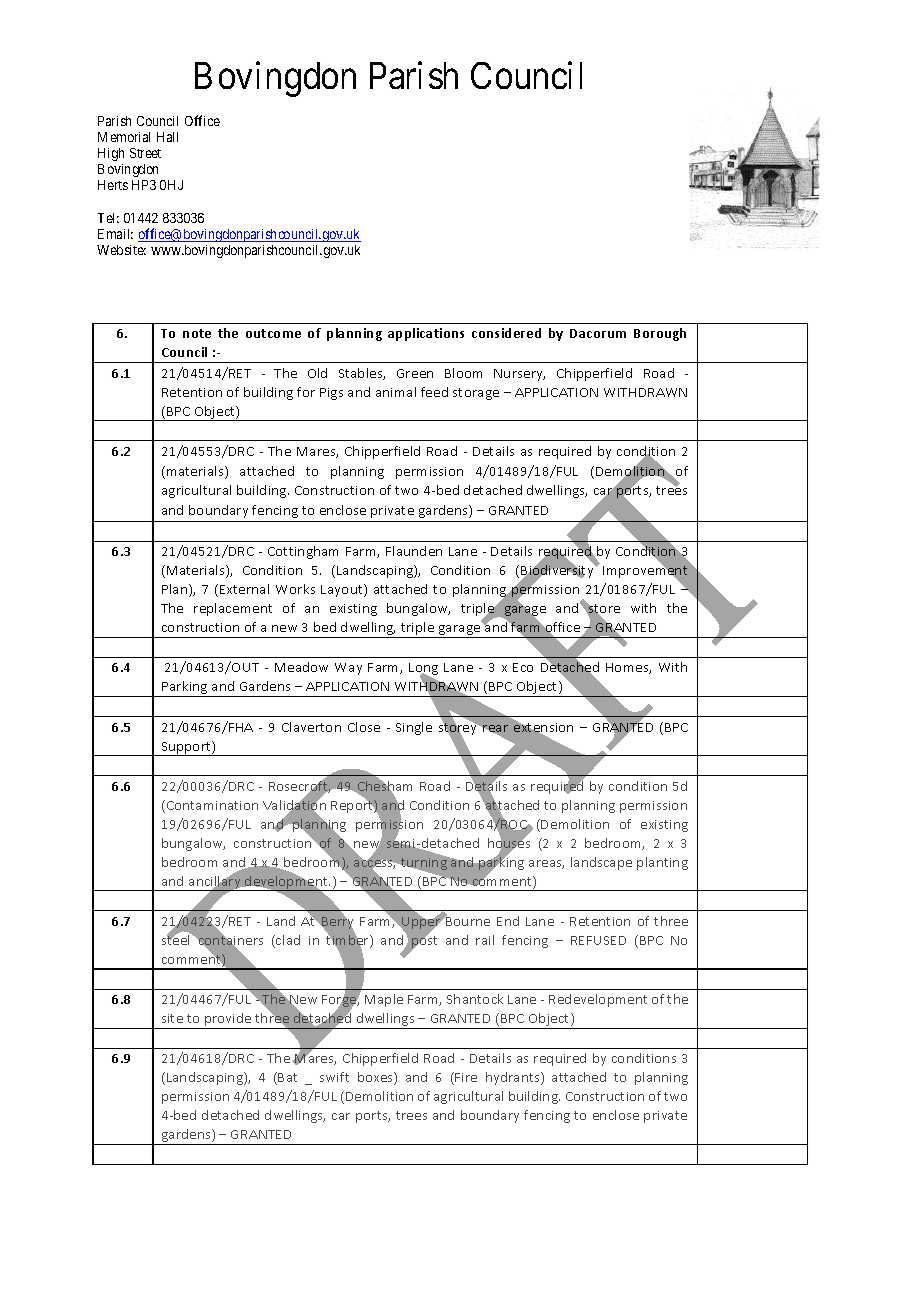 This screenshot has width=924, height=1308. I want to click on provide, so click(228, 1021).
